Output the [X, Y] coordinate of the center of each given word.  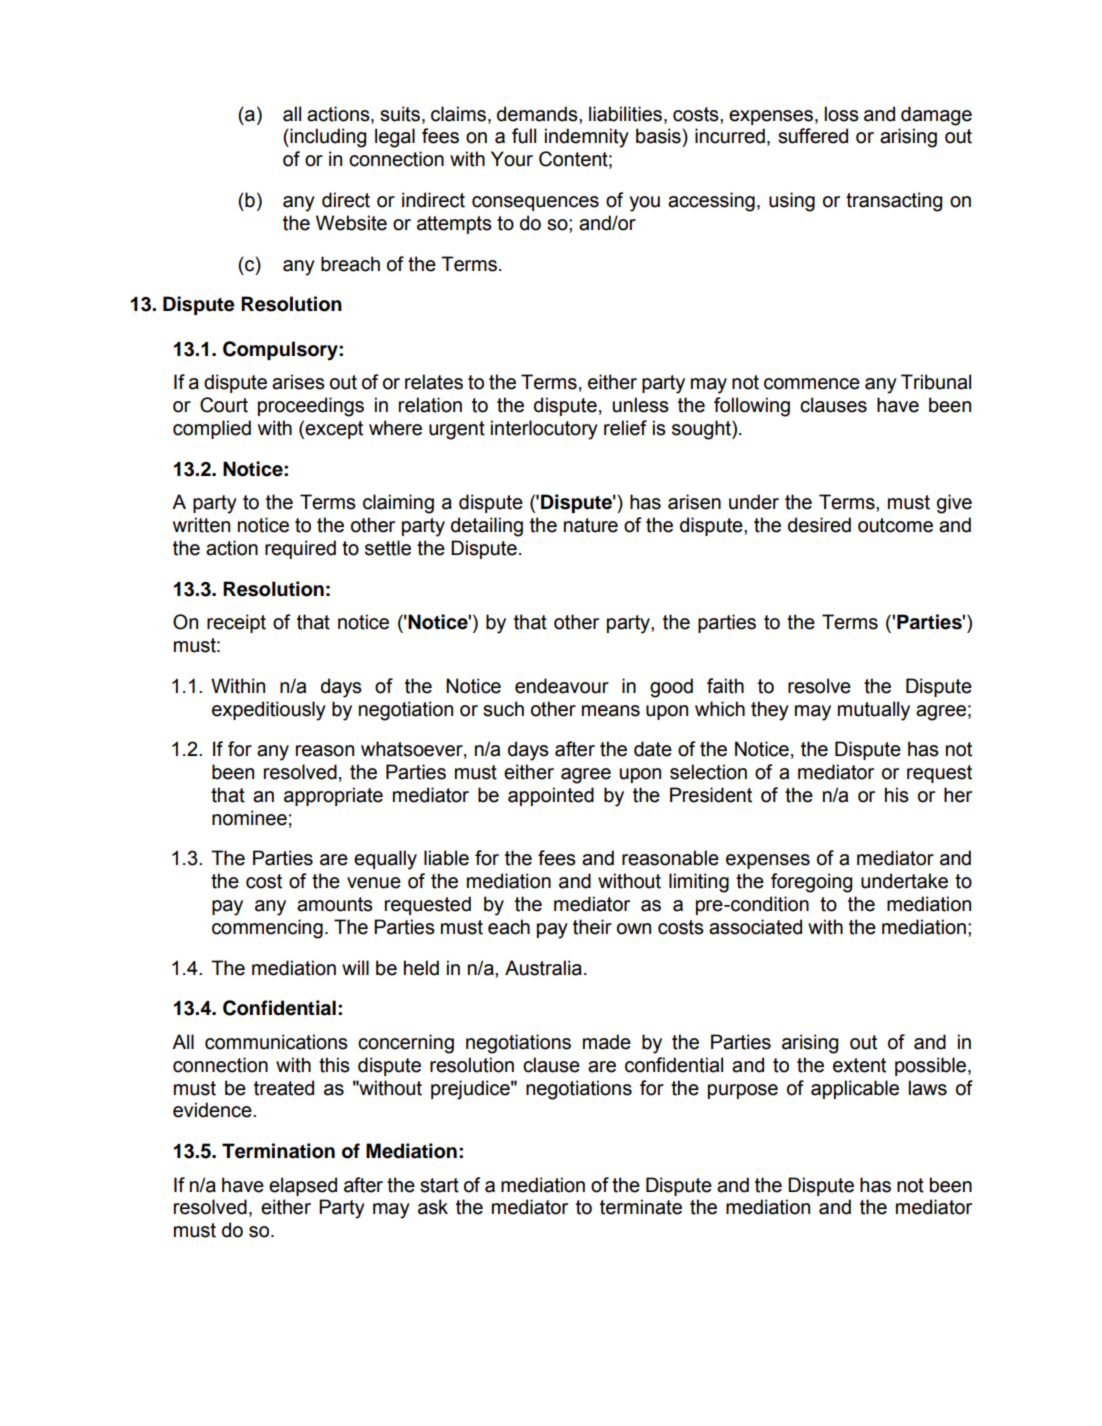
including [327, 138]
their [592, 927]
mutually [874, 711]
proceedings [311, 407]
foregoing [811, 883]
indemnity [587, 138]
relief [625, 428]
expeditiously [269, 711]
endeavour [562, 686]
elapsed [303, 1186]
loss [842, 114]
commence [812, 384]
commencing [267, 929]
